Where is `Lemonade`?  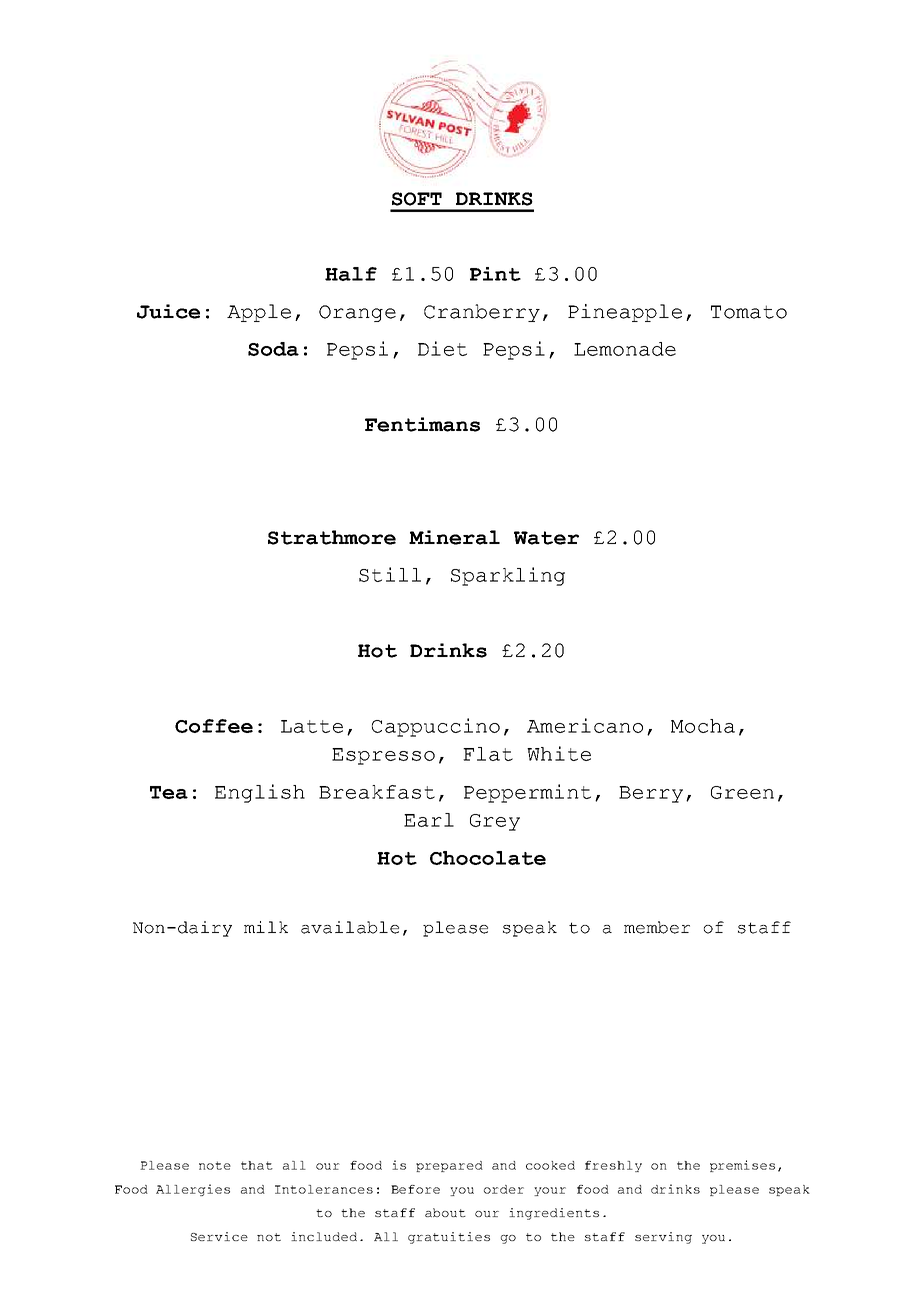
Lemonade is located at coordinates (625, 349).
